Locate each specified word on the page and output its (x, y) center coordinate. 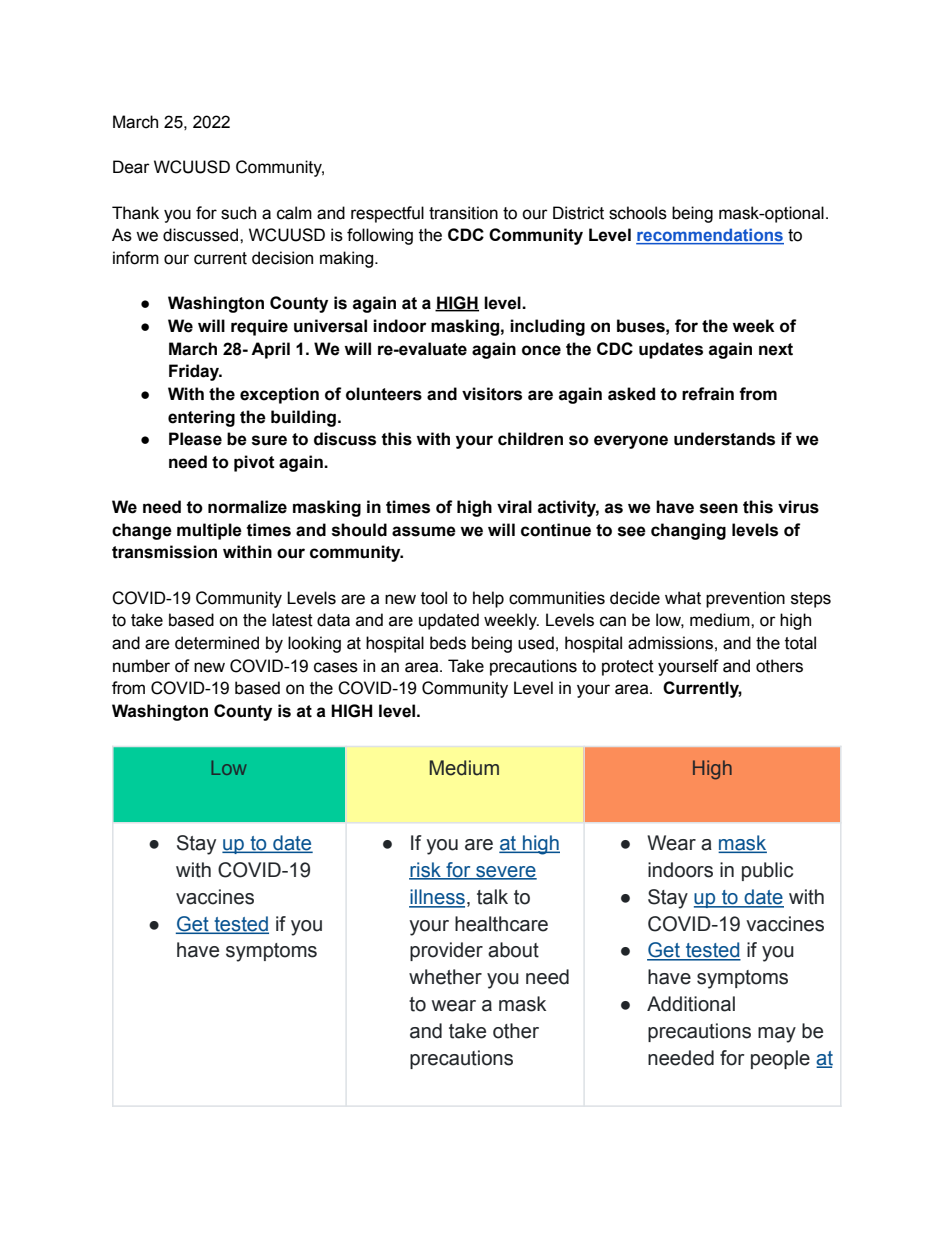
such (238, 213)
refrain (708, 394)
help (488, 599)
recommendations (710, 236)
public (767, 871)
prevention (745, 599)
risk (426, 871)
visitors (492, 394)
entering (201, 418)
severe (505, 873)
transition (463, 213)
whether (445, 977)
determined (217, 643)
